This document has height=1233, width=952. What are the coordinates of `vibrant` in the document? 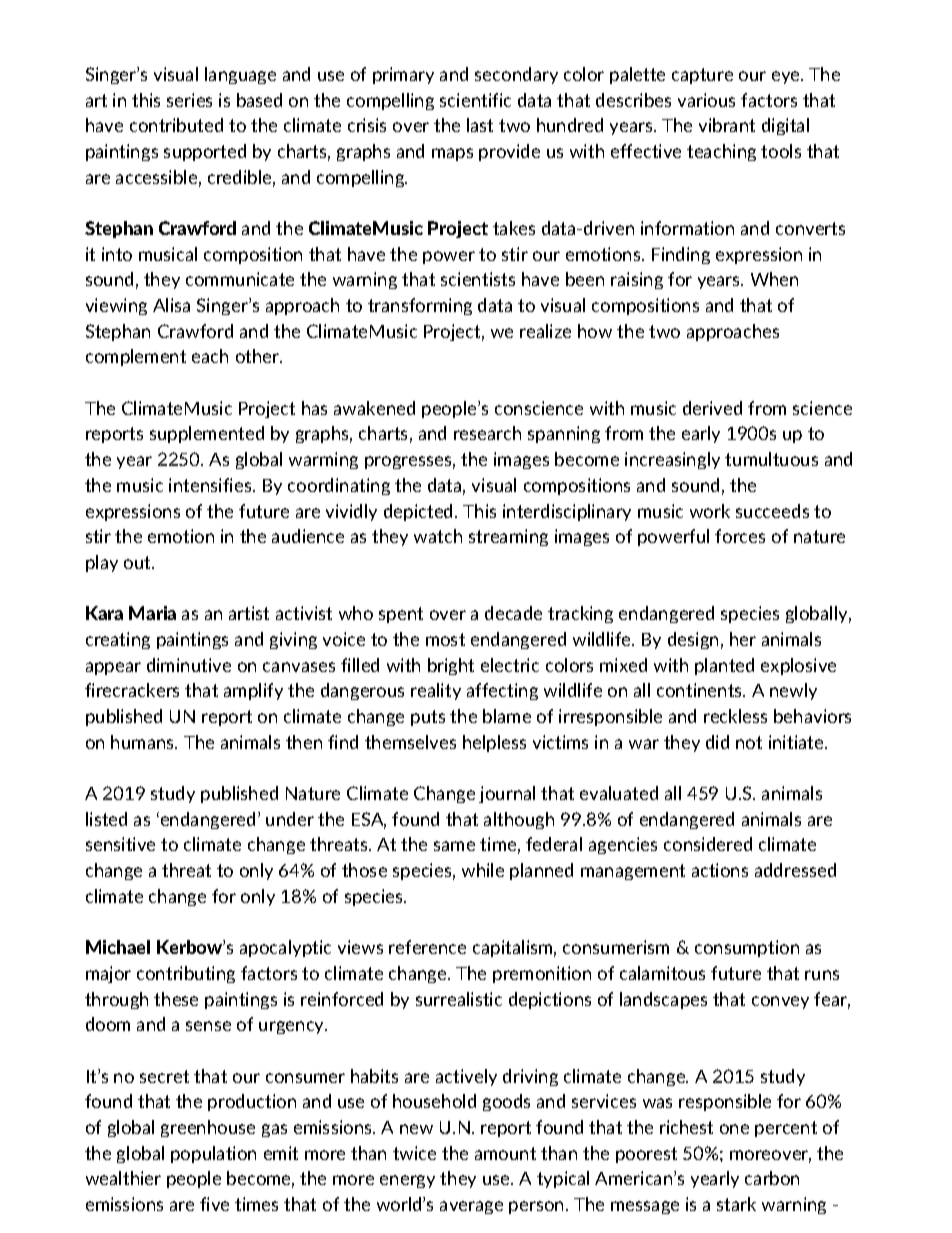 It's located at (727, 125).
